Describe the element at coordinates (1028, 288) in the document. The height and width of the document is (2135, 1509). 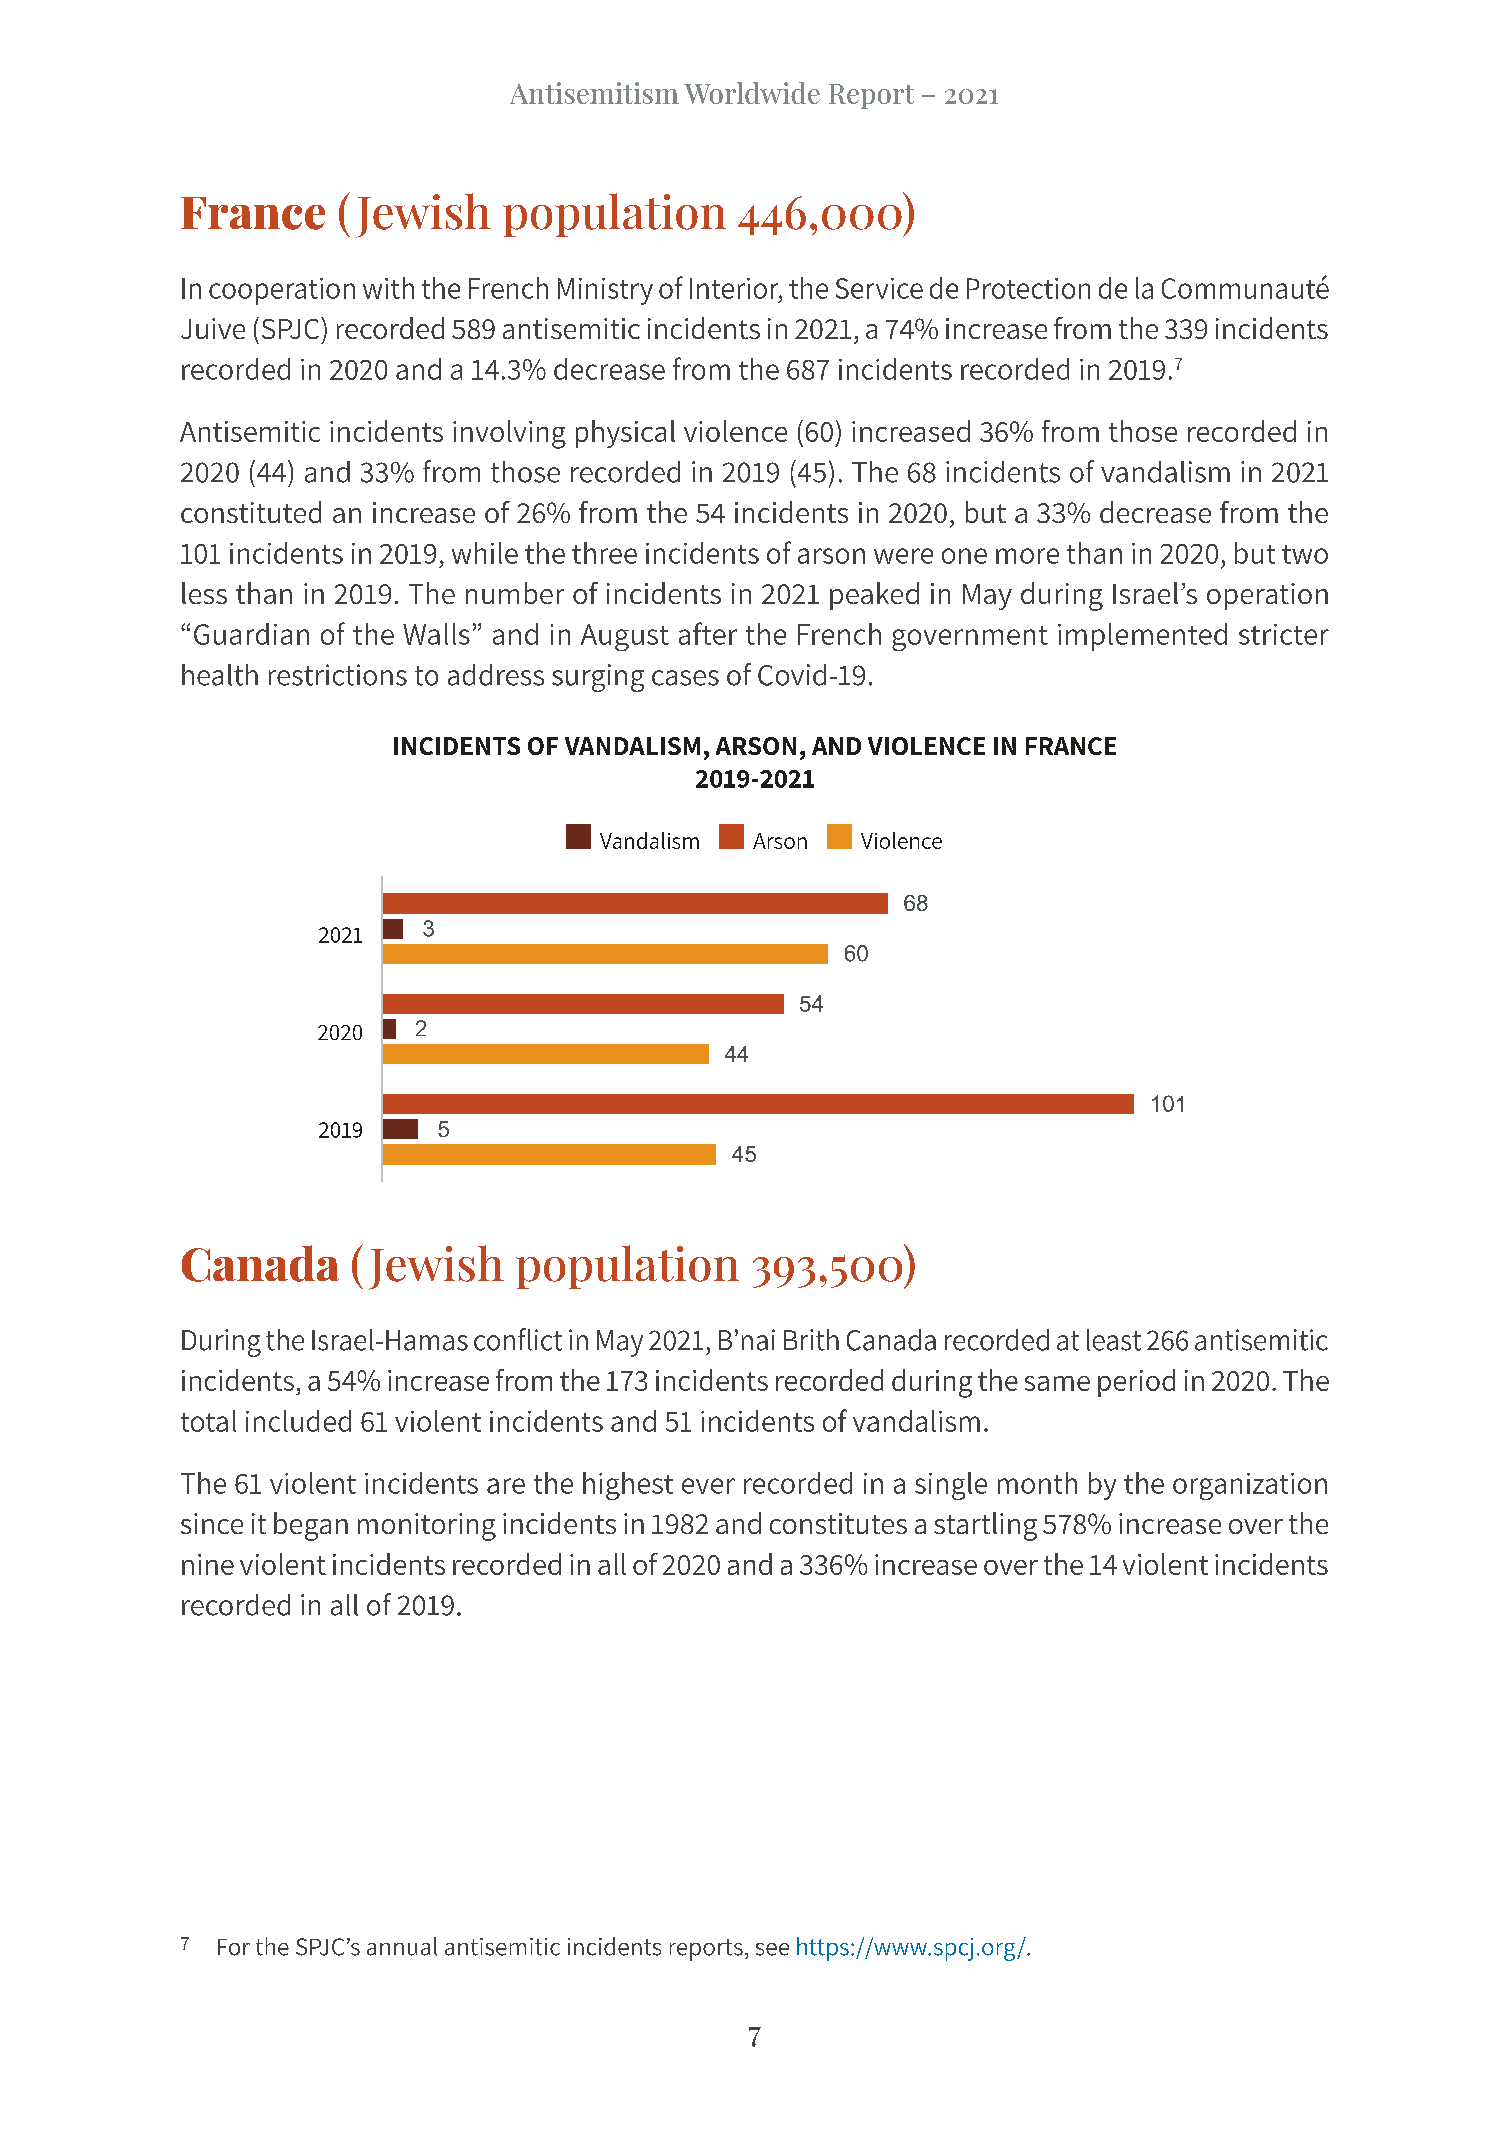
I see `Protection` at that location.
